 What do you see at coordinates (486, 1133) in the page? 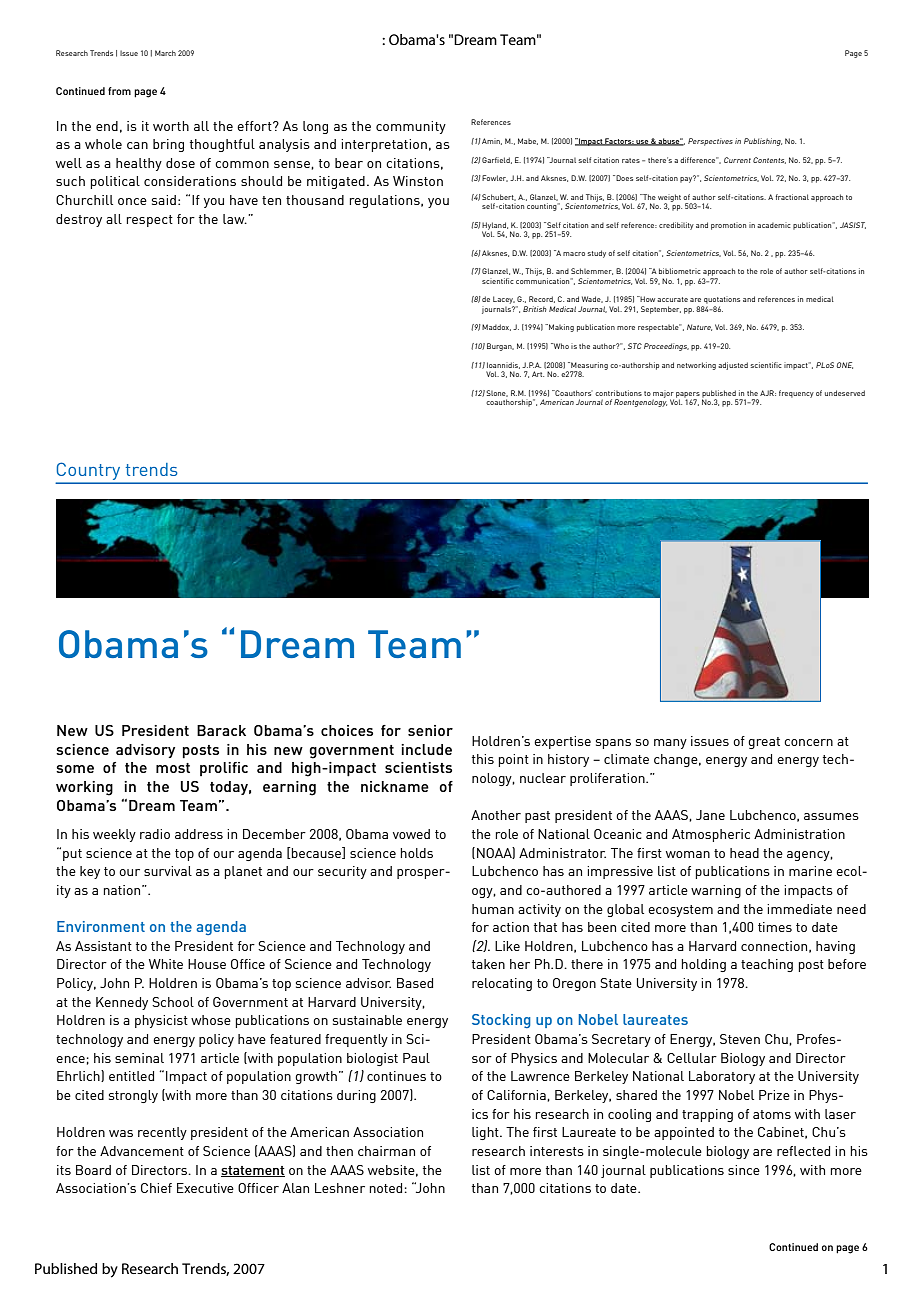
I see `light` at bounding box center [486, 1133].
